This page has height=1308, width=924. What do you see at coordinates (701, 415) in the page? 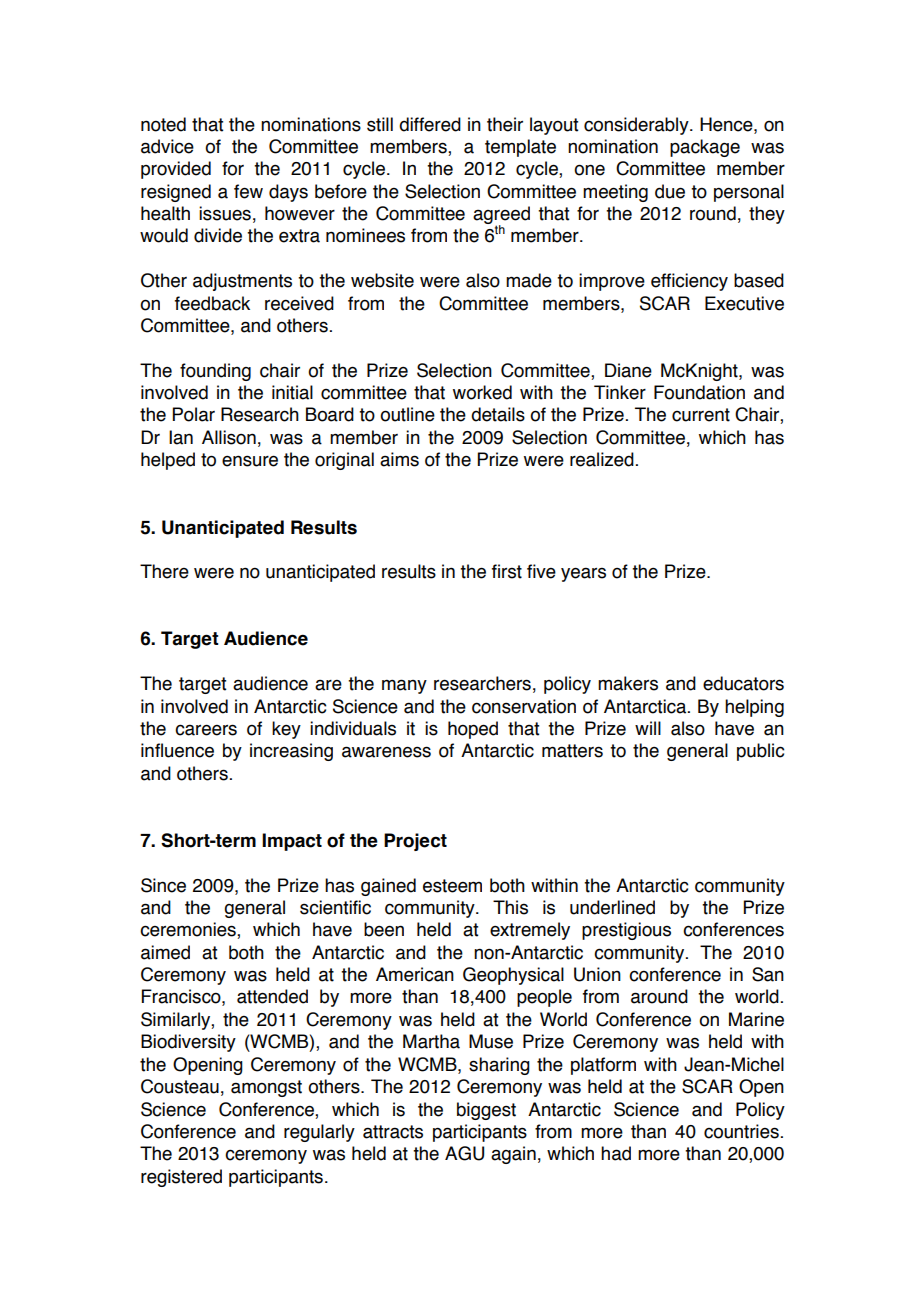
I see `current` at bounding box center [701, 415].
